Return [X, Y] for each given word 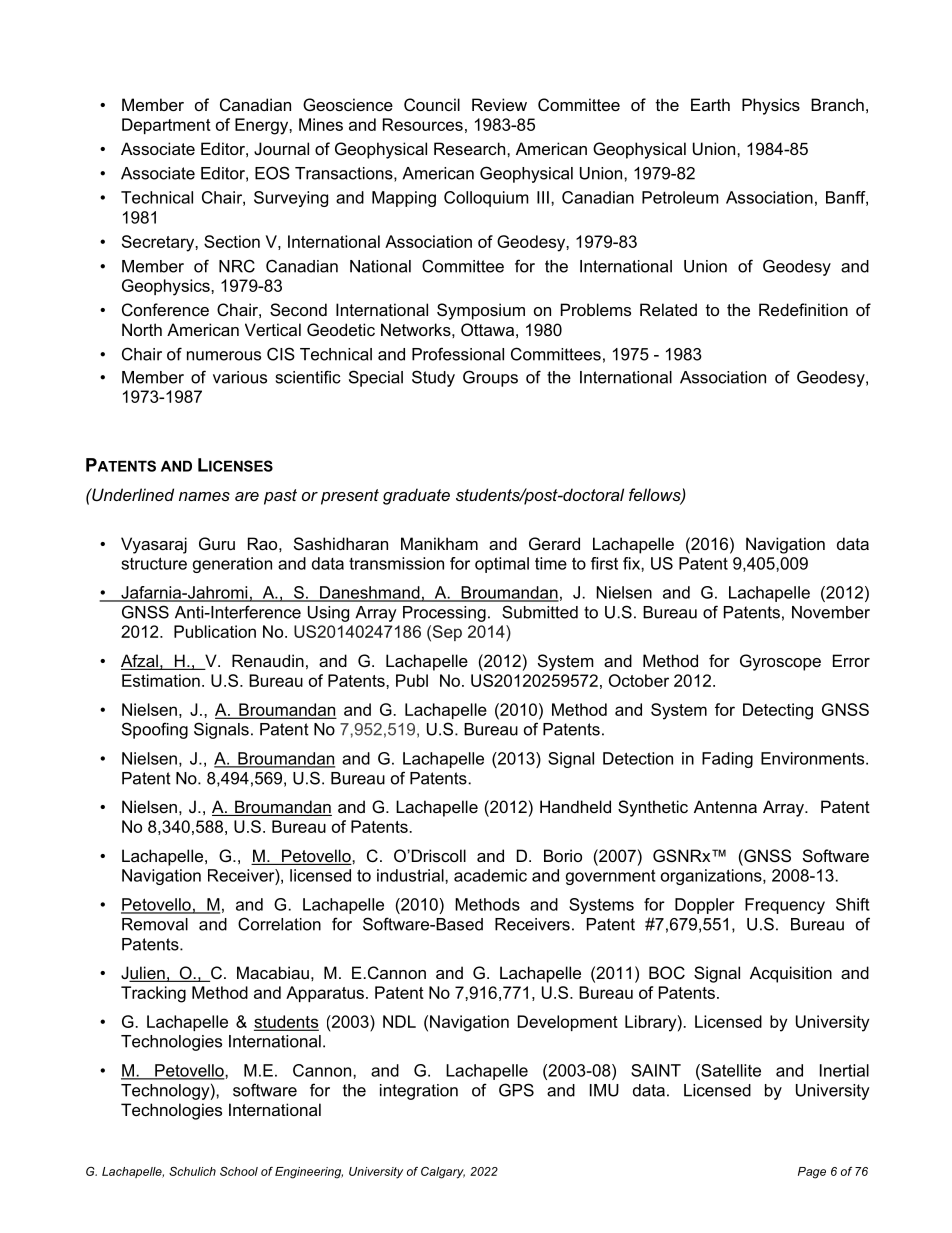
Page [812, 1173]
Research [471, 148]
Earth [710, 104]
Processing [444, 614]
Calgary [443, 1173]
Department [166, 126]
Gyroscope [780, 662]
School [239, 1171]
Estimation [161, 680]
